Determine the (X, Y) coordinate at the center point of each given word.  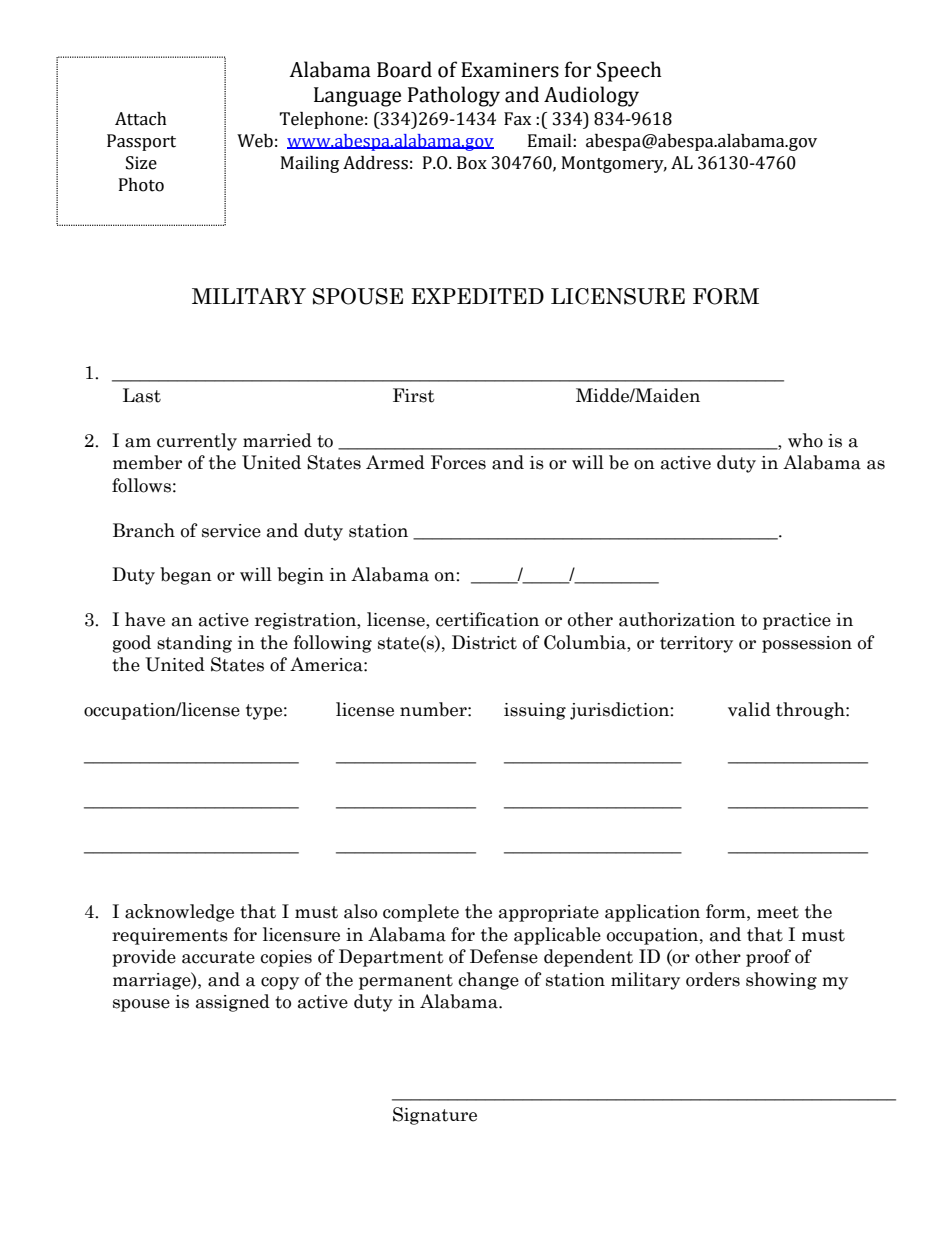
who (805, 440)
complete (421, 913)
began (186, 576)
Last (142, 395)
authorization (677, 619)
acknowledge (179, 913)
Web (255, 141)
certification (487, 619)
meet (778, 912)
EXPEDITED (477, 296)
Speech (629, 71)
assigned (233, 1003)
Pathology (454, 96)
